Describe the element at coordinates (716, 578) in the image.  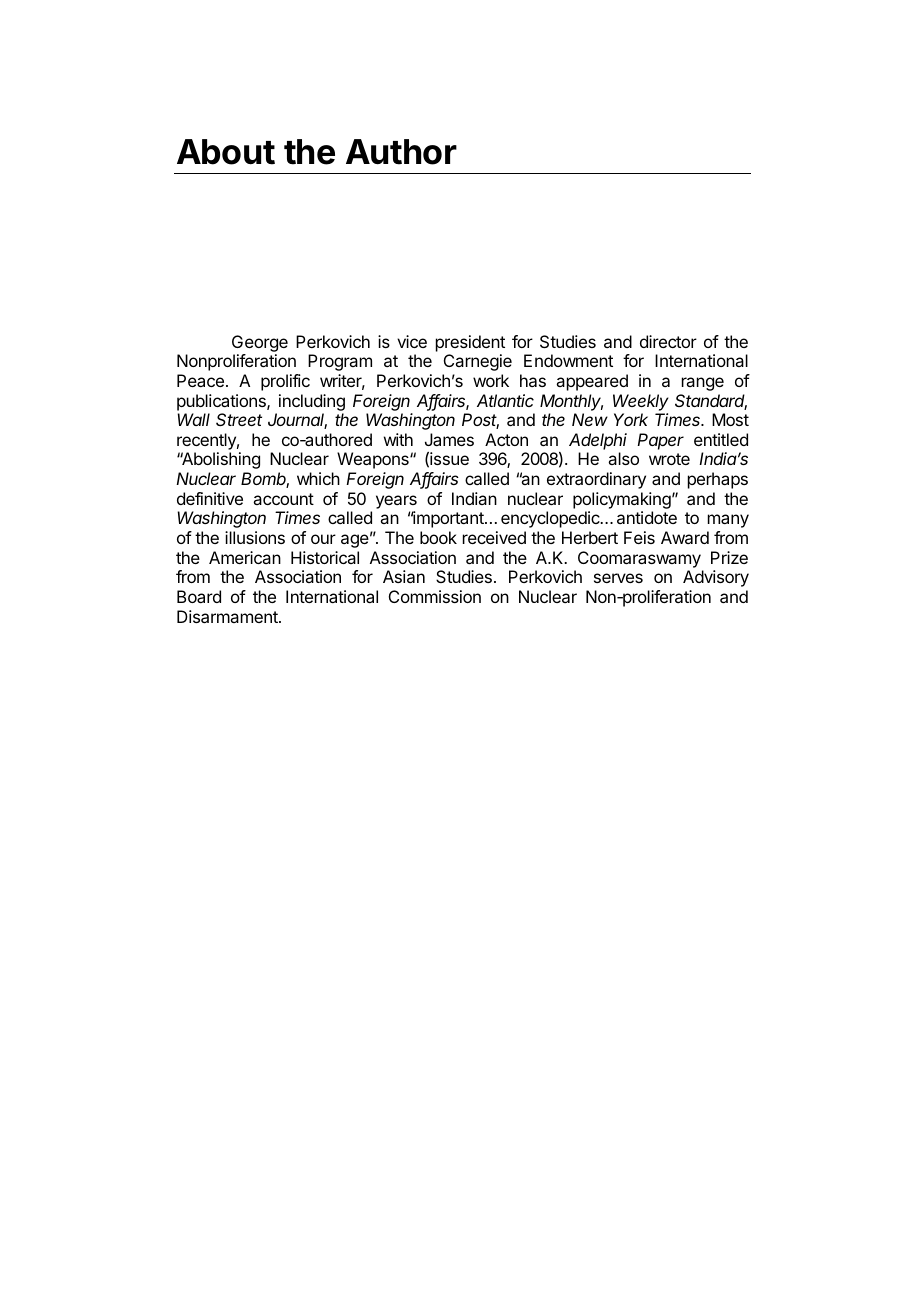
I see `Advisory` at that location.
